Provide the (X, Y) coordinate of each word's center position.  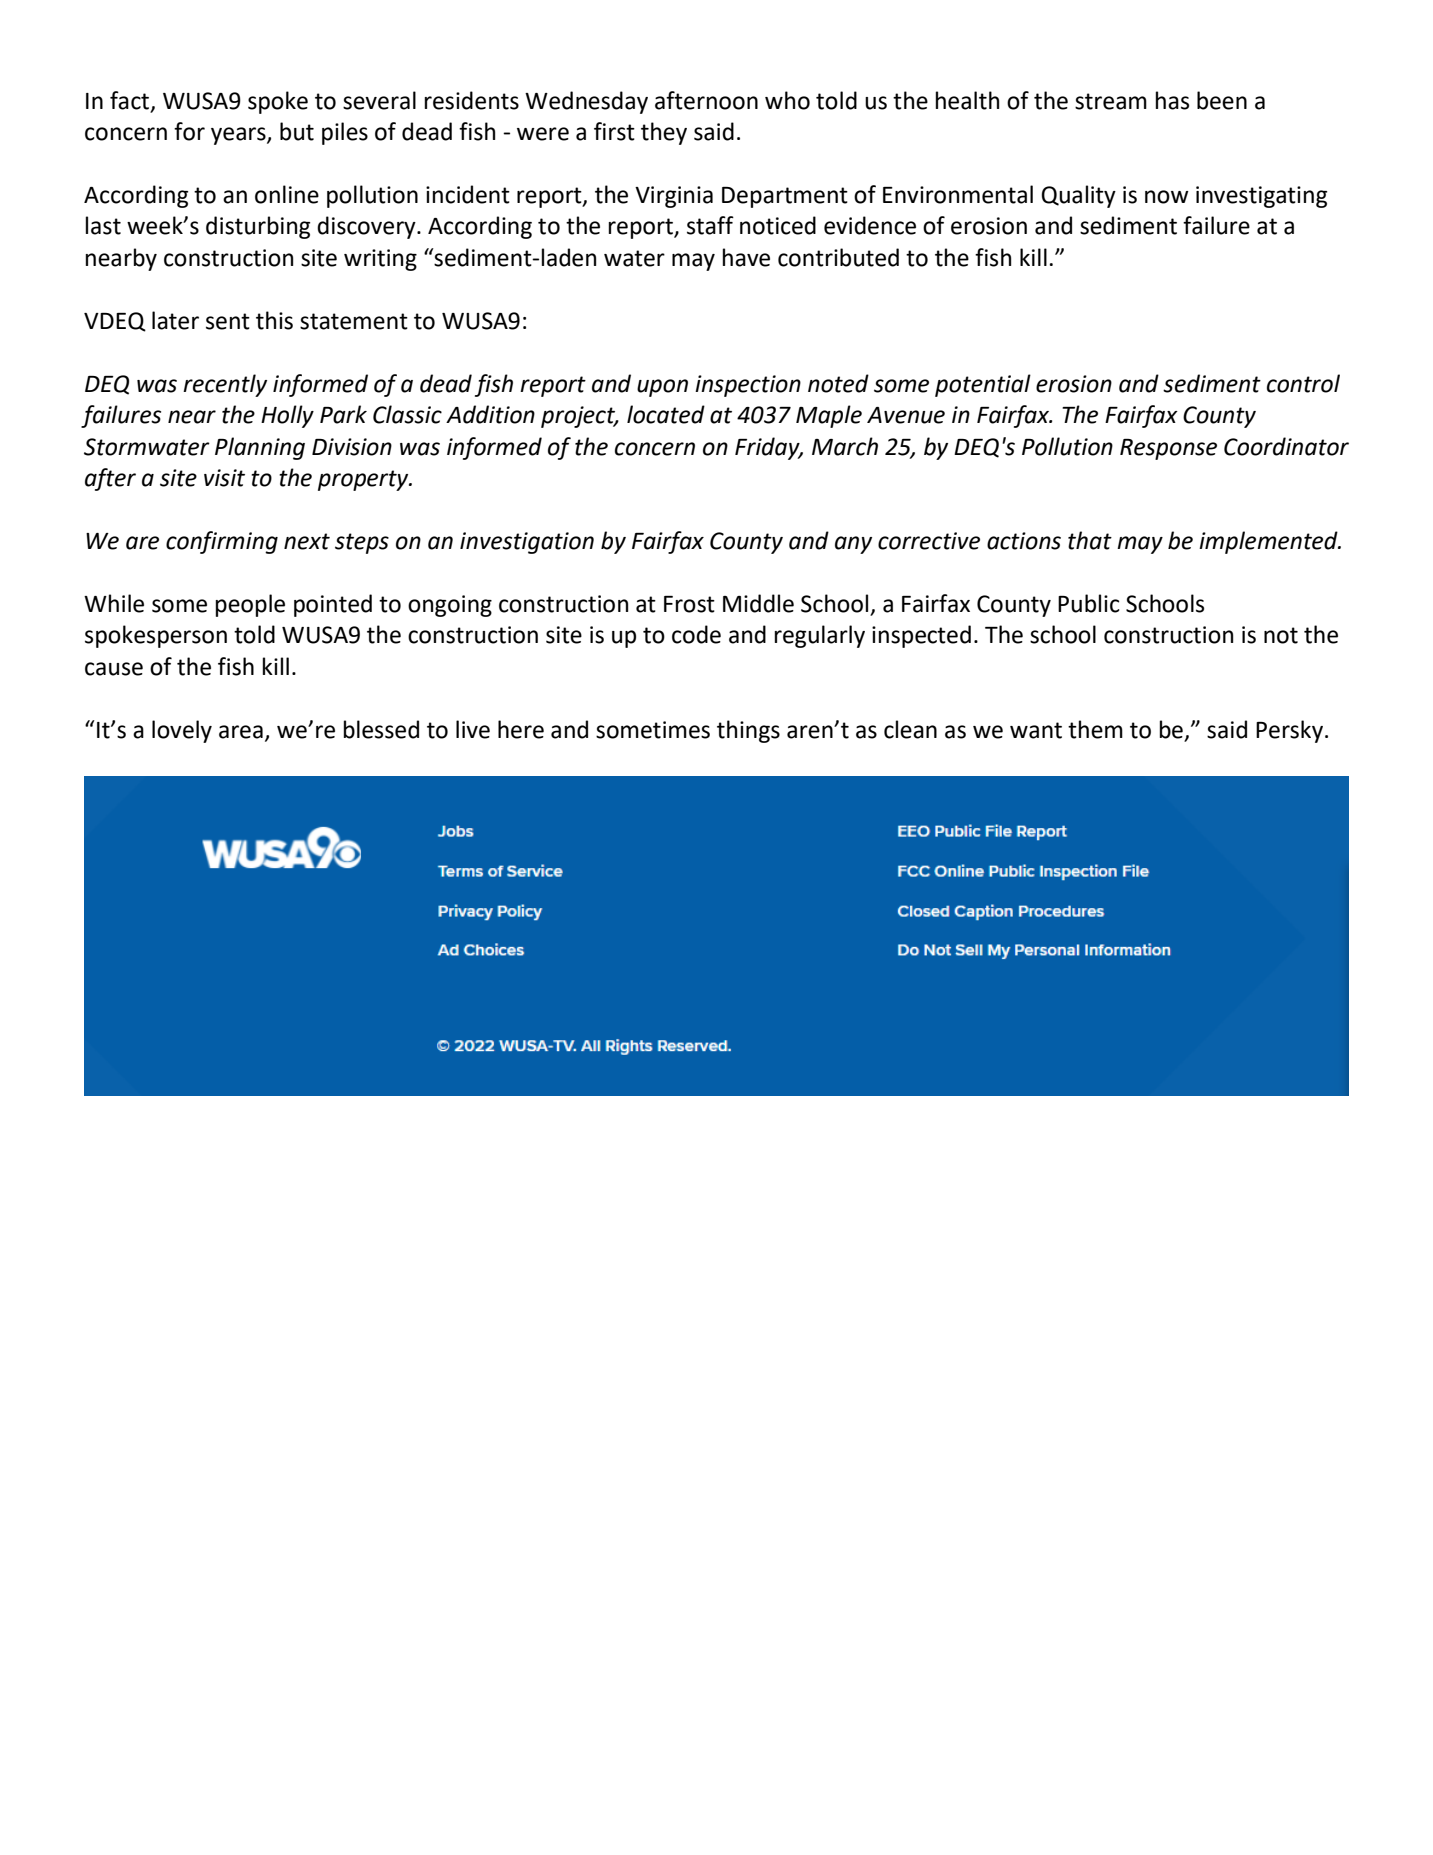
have (746, 257)
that (1090, 540)
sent (228, 321)
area (241, 732)
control (1303, 383)
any (853, 545)
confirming (222, 542)
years (239, 136)
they (664, 133)
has (1172, 100)
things (748, 731)
